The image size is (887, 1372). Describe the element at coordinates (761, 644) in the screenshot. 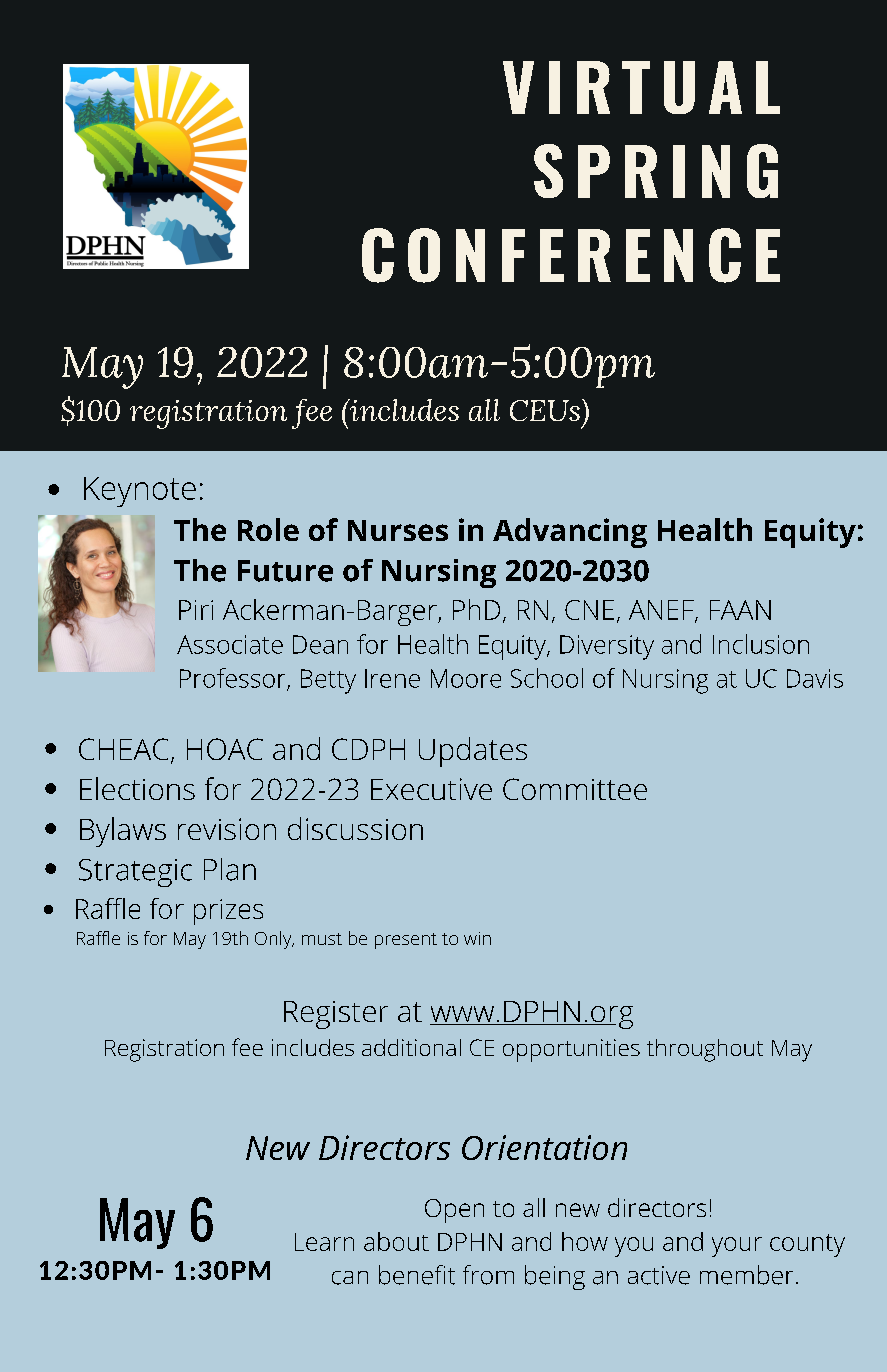

I see `Inclusion` at that location.
